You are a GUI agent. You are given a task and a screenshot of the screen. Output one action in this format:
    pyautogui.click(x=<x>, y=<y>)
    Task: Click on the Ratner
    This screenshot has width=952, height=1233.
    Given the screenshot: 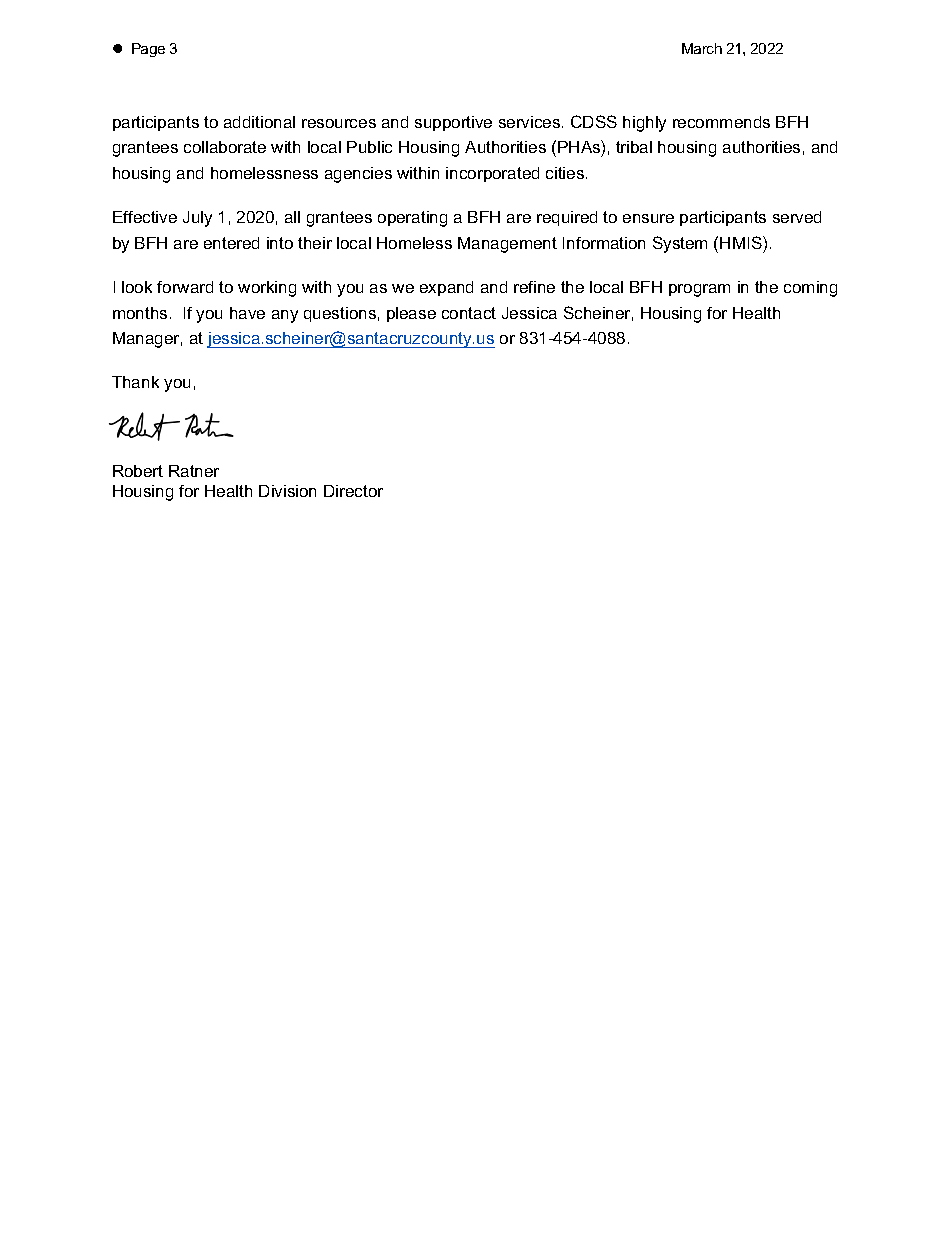 What is the action you would take?
    pyautogui.click(x=194, y=471)
